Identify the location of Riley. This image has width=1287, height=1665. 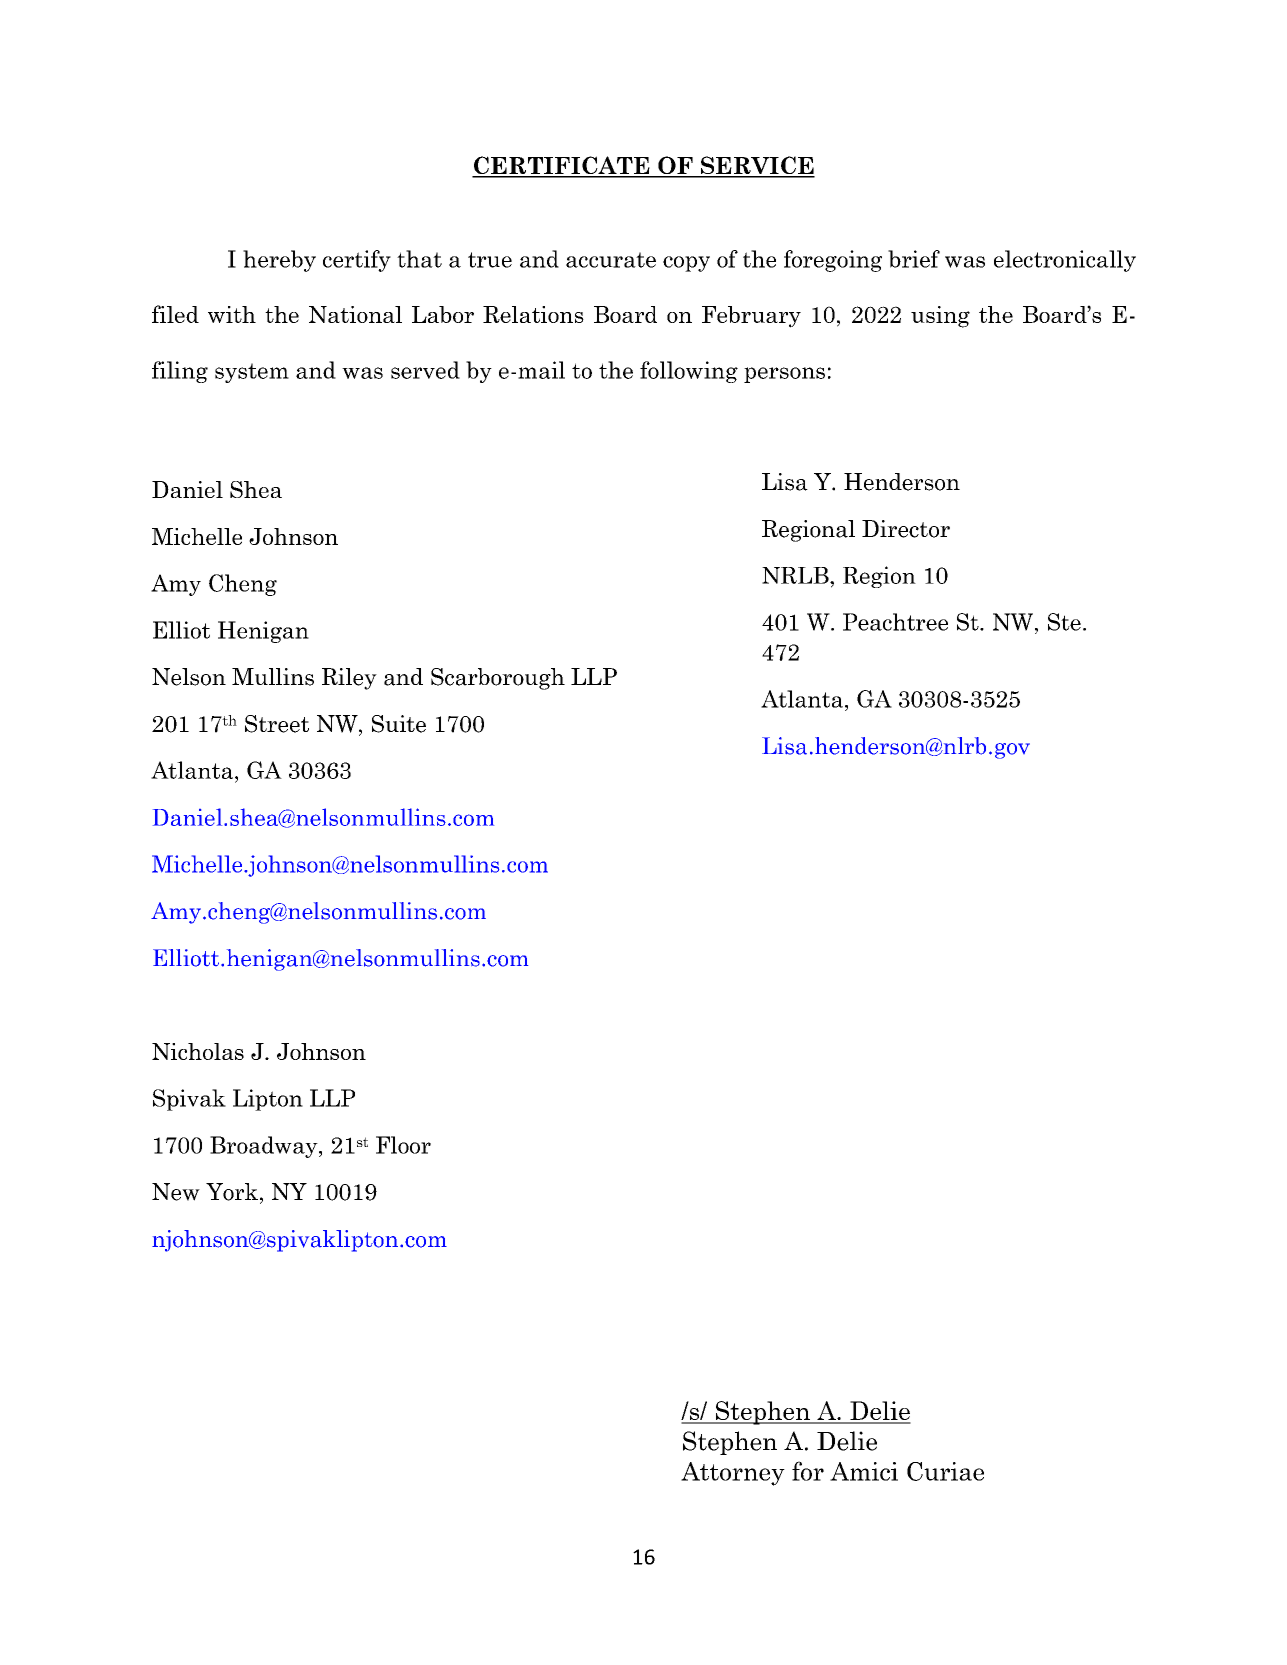
(349, 679).
